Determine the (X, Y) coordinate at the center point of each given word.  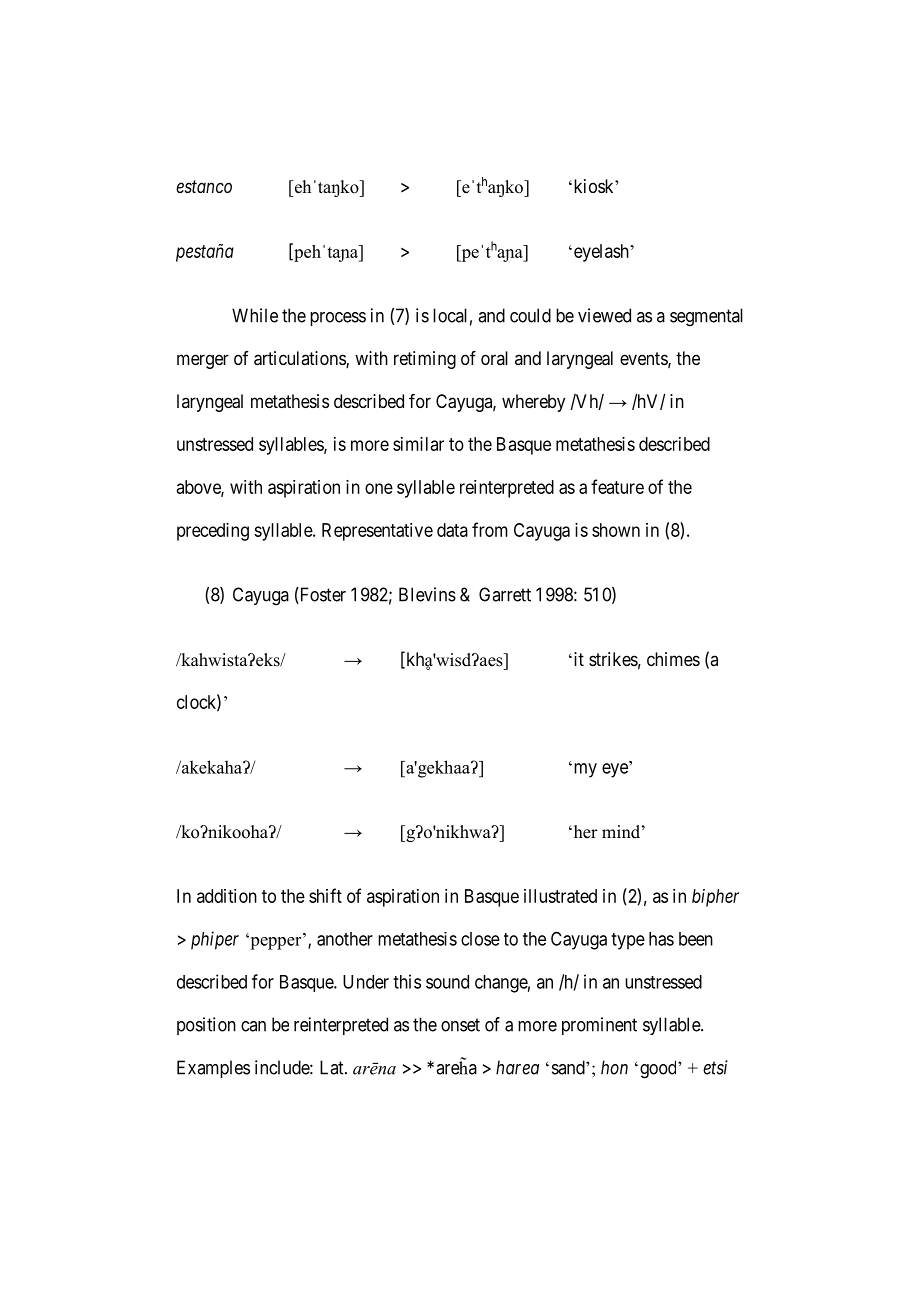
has (661, 939)
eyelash (600, 253)
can (253, 1026)
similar (418, 444)
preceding (213, 532)
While (255, 315)
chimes (673, 659)
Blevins (427, 594)
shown (616, 530)
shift (325, 895)
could (530, 315)
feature (617, 486)
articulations (300, 359)
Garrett (505, 594)
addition (227, 896)
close (480, 939)
